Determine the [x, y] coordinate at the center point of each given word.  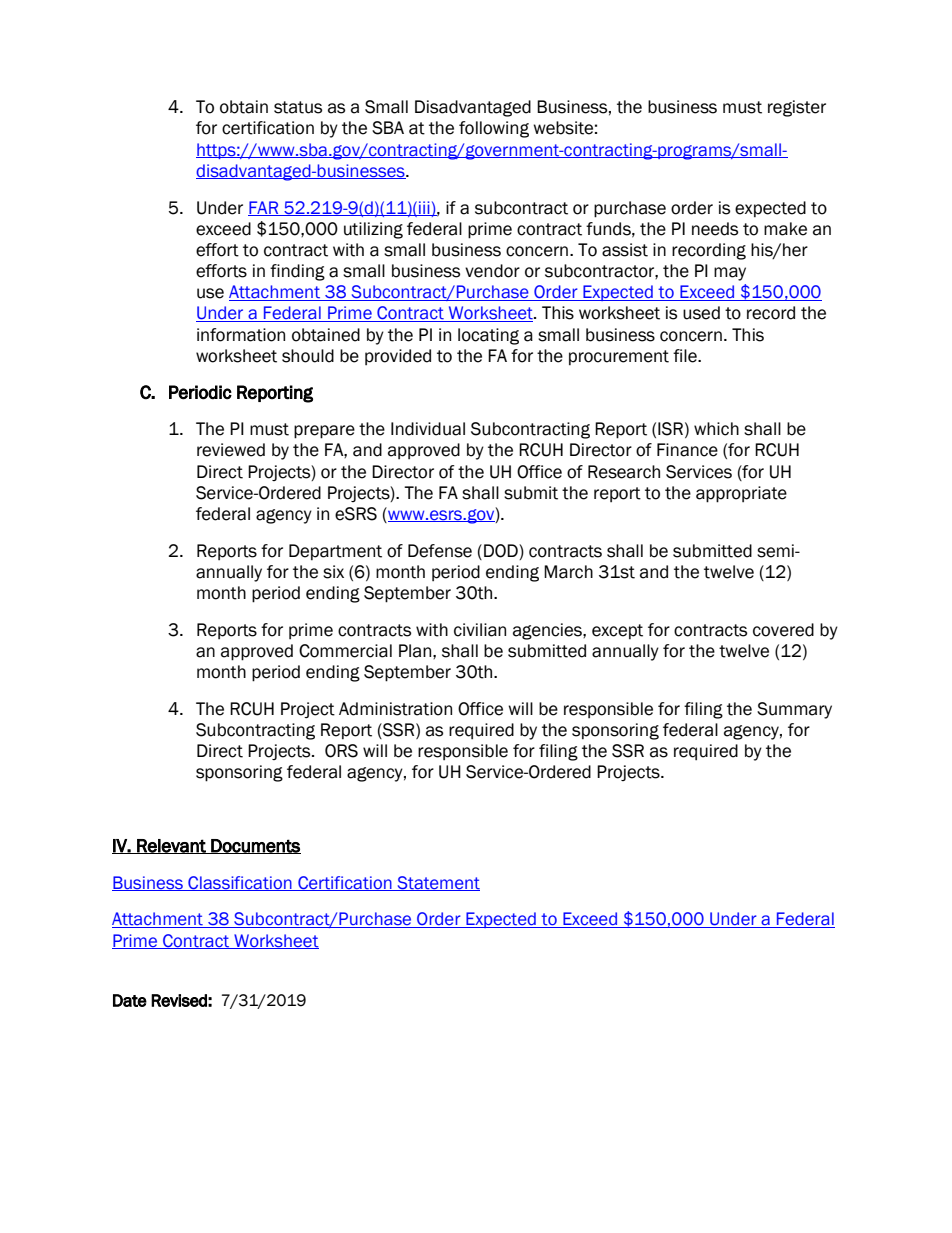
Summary [794, 710]
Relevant [171, 846]
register [797, 108]
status [298, 107]
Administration [395, 709]
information [241, 335]
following [494, 129]
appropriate [741, 494]
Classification [240, 883]
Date [130, 1000]
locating [488, 336]
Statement [437, 883]
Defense [440, 551]
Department [335, 552]
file [686, 356]
